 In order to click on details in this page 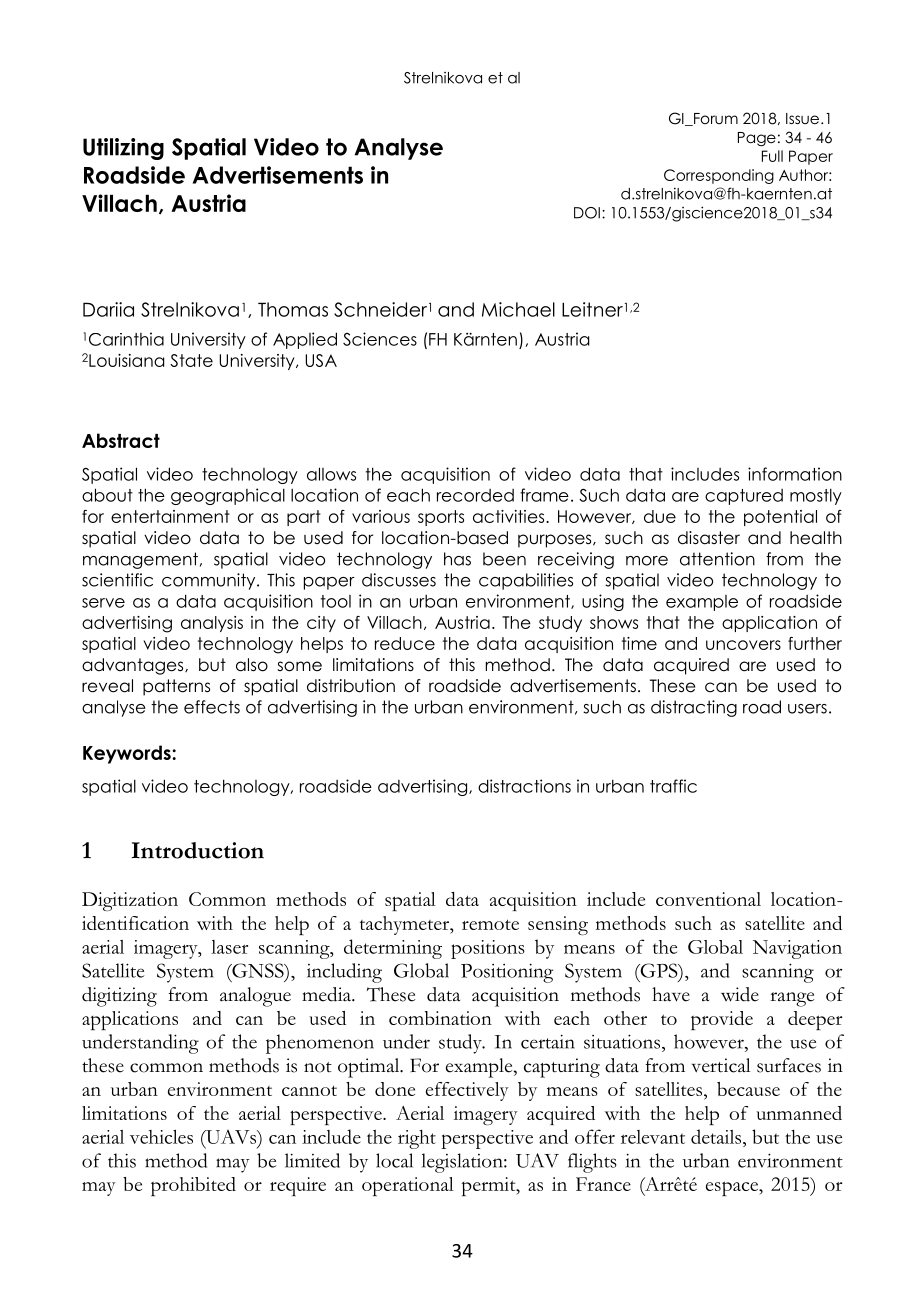, I will do `click(717, 1136)`.
